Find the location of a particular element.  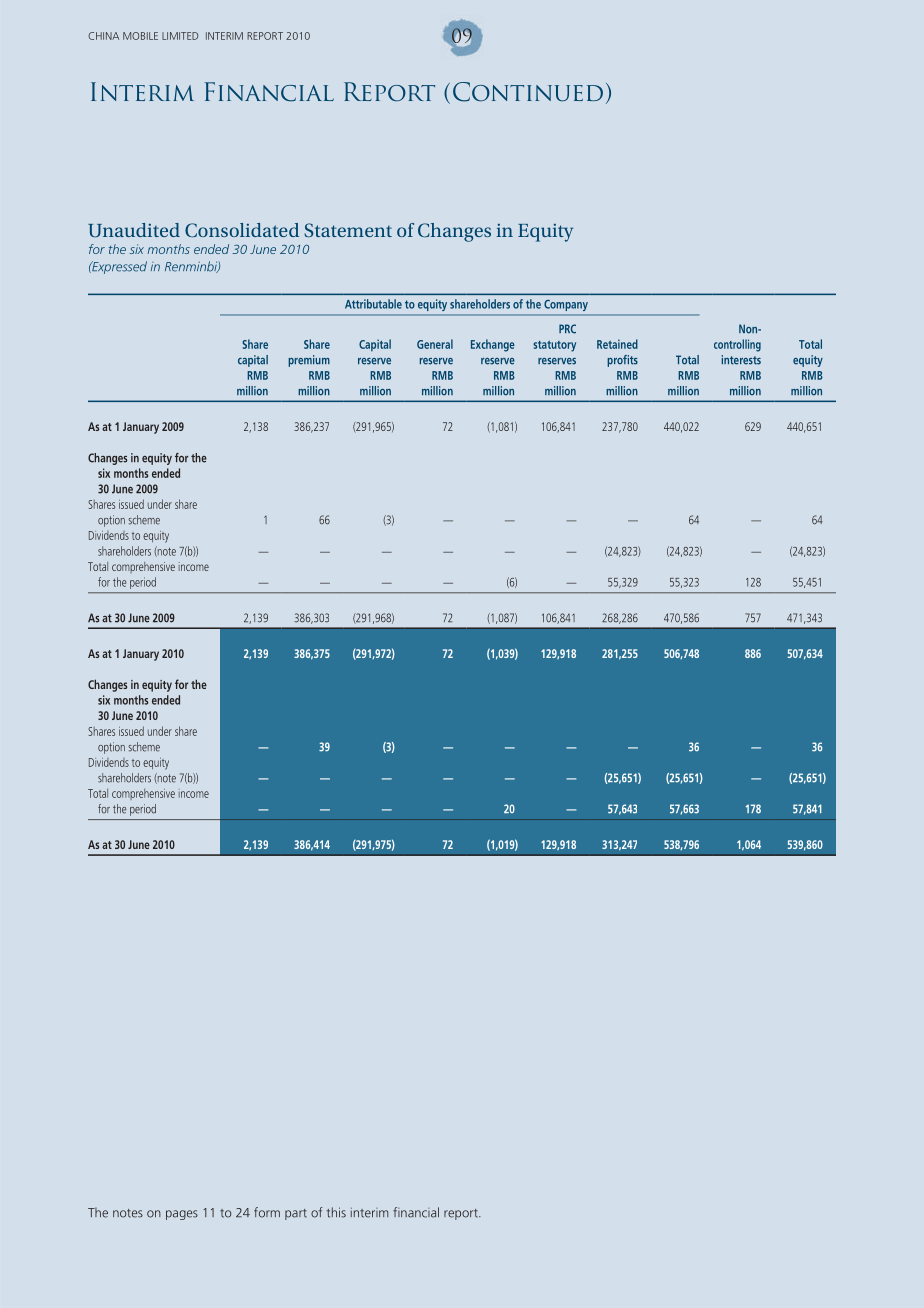

Statement is located at coordinates (348, 230).
